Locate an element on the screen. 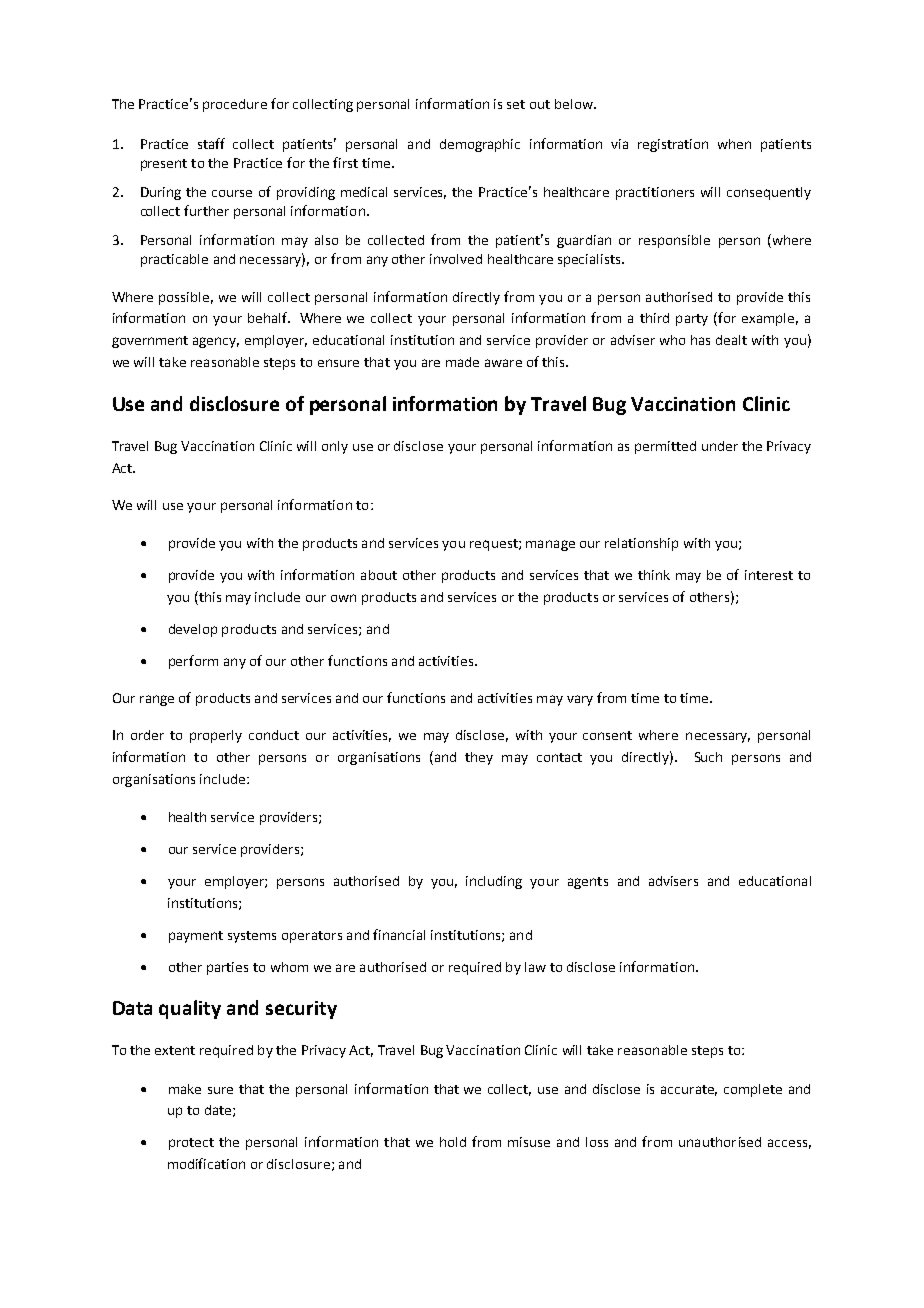  staff is located at coordinates (211, 143).
